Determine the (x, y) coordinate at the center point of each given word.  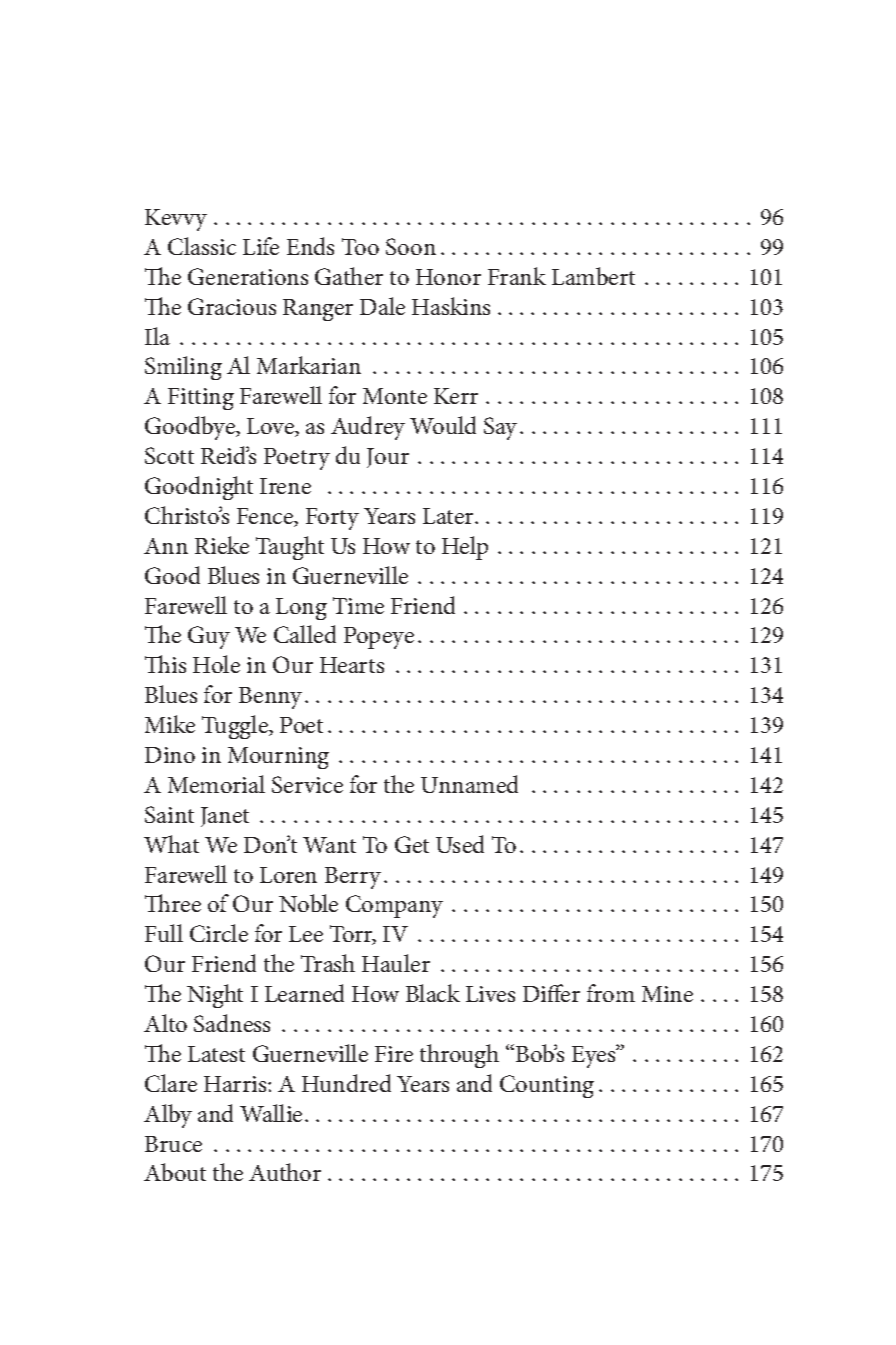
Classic (202, 246)
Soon (411, 246)
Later (449, 516)
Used (460, 844)
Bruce (173, 1144)
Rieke (222, 545)
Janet (225, 817)
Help (465, 548)
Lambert (593, 276)
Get (412, 844)
